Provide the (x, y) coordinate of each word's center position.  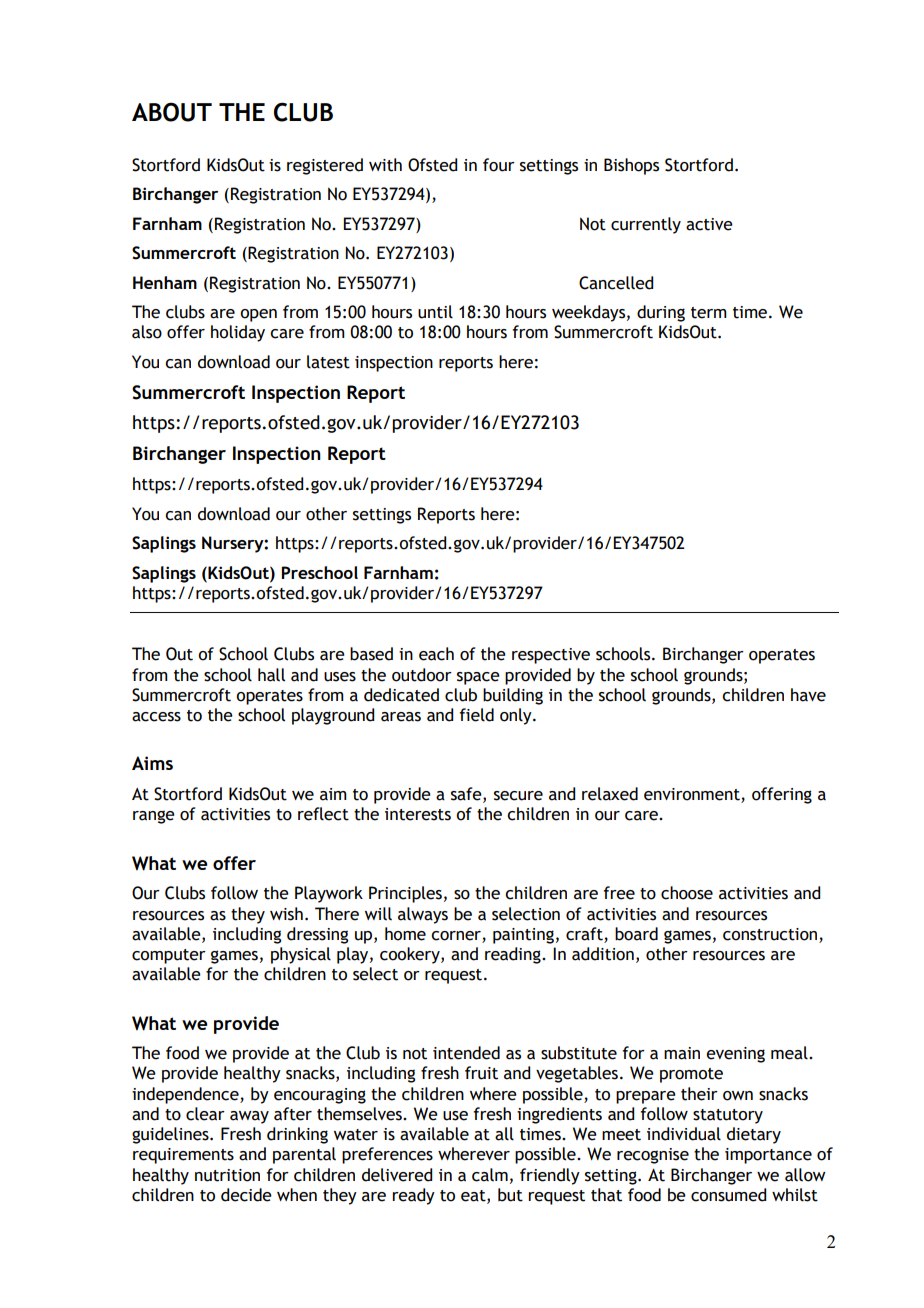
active (709, 224)
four (499, 165)
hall (271, 675)
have (808, 695)
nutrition (227, 1175)
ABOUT (172, 112)
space (478, 678)
